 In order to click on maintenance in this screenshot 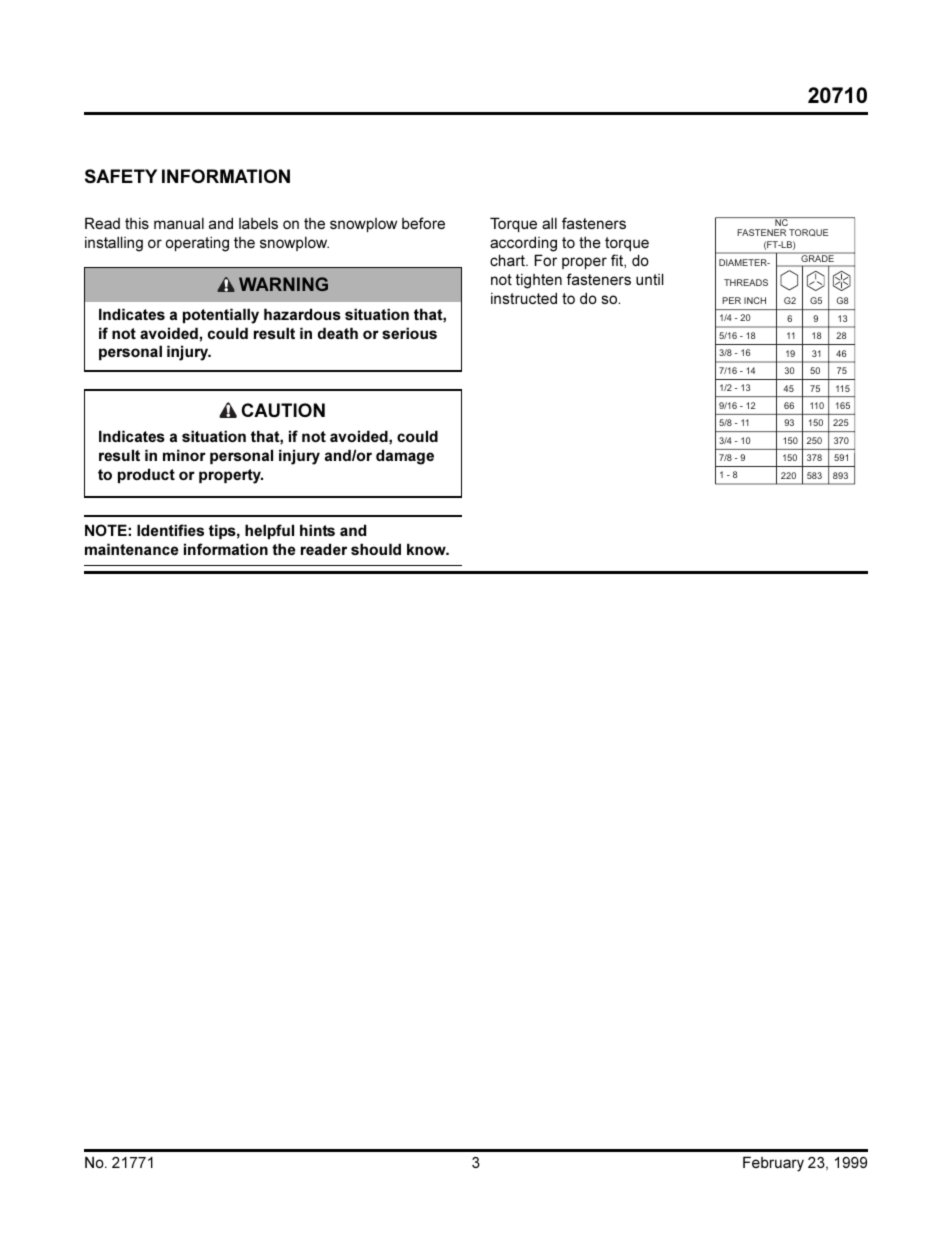, I will do `click(131, 549)`.
